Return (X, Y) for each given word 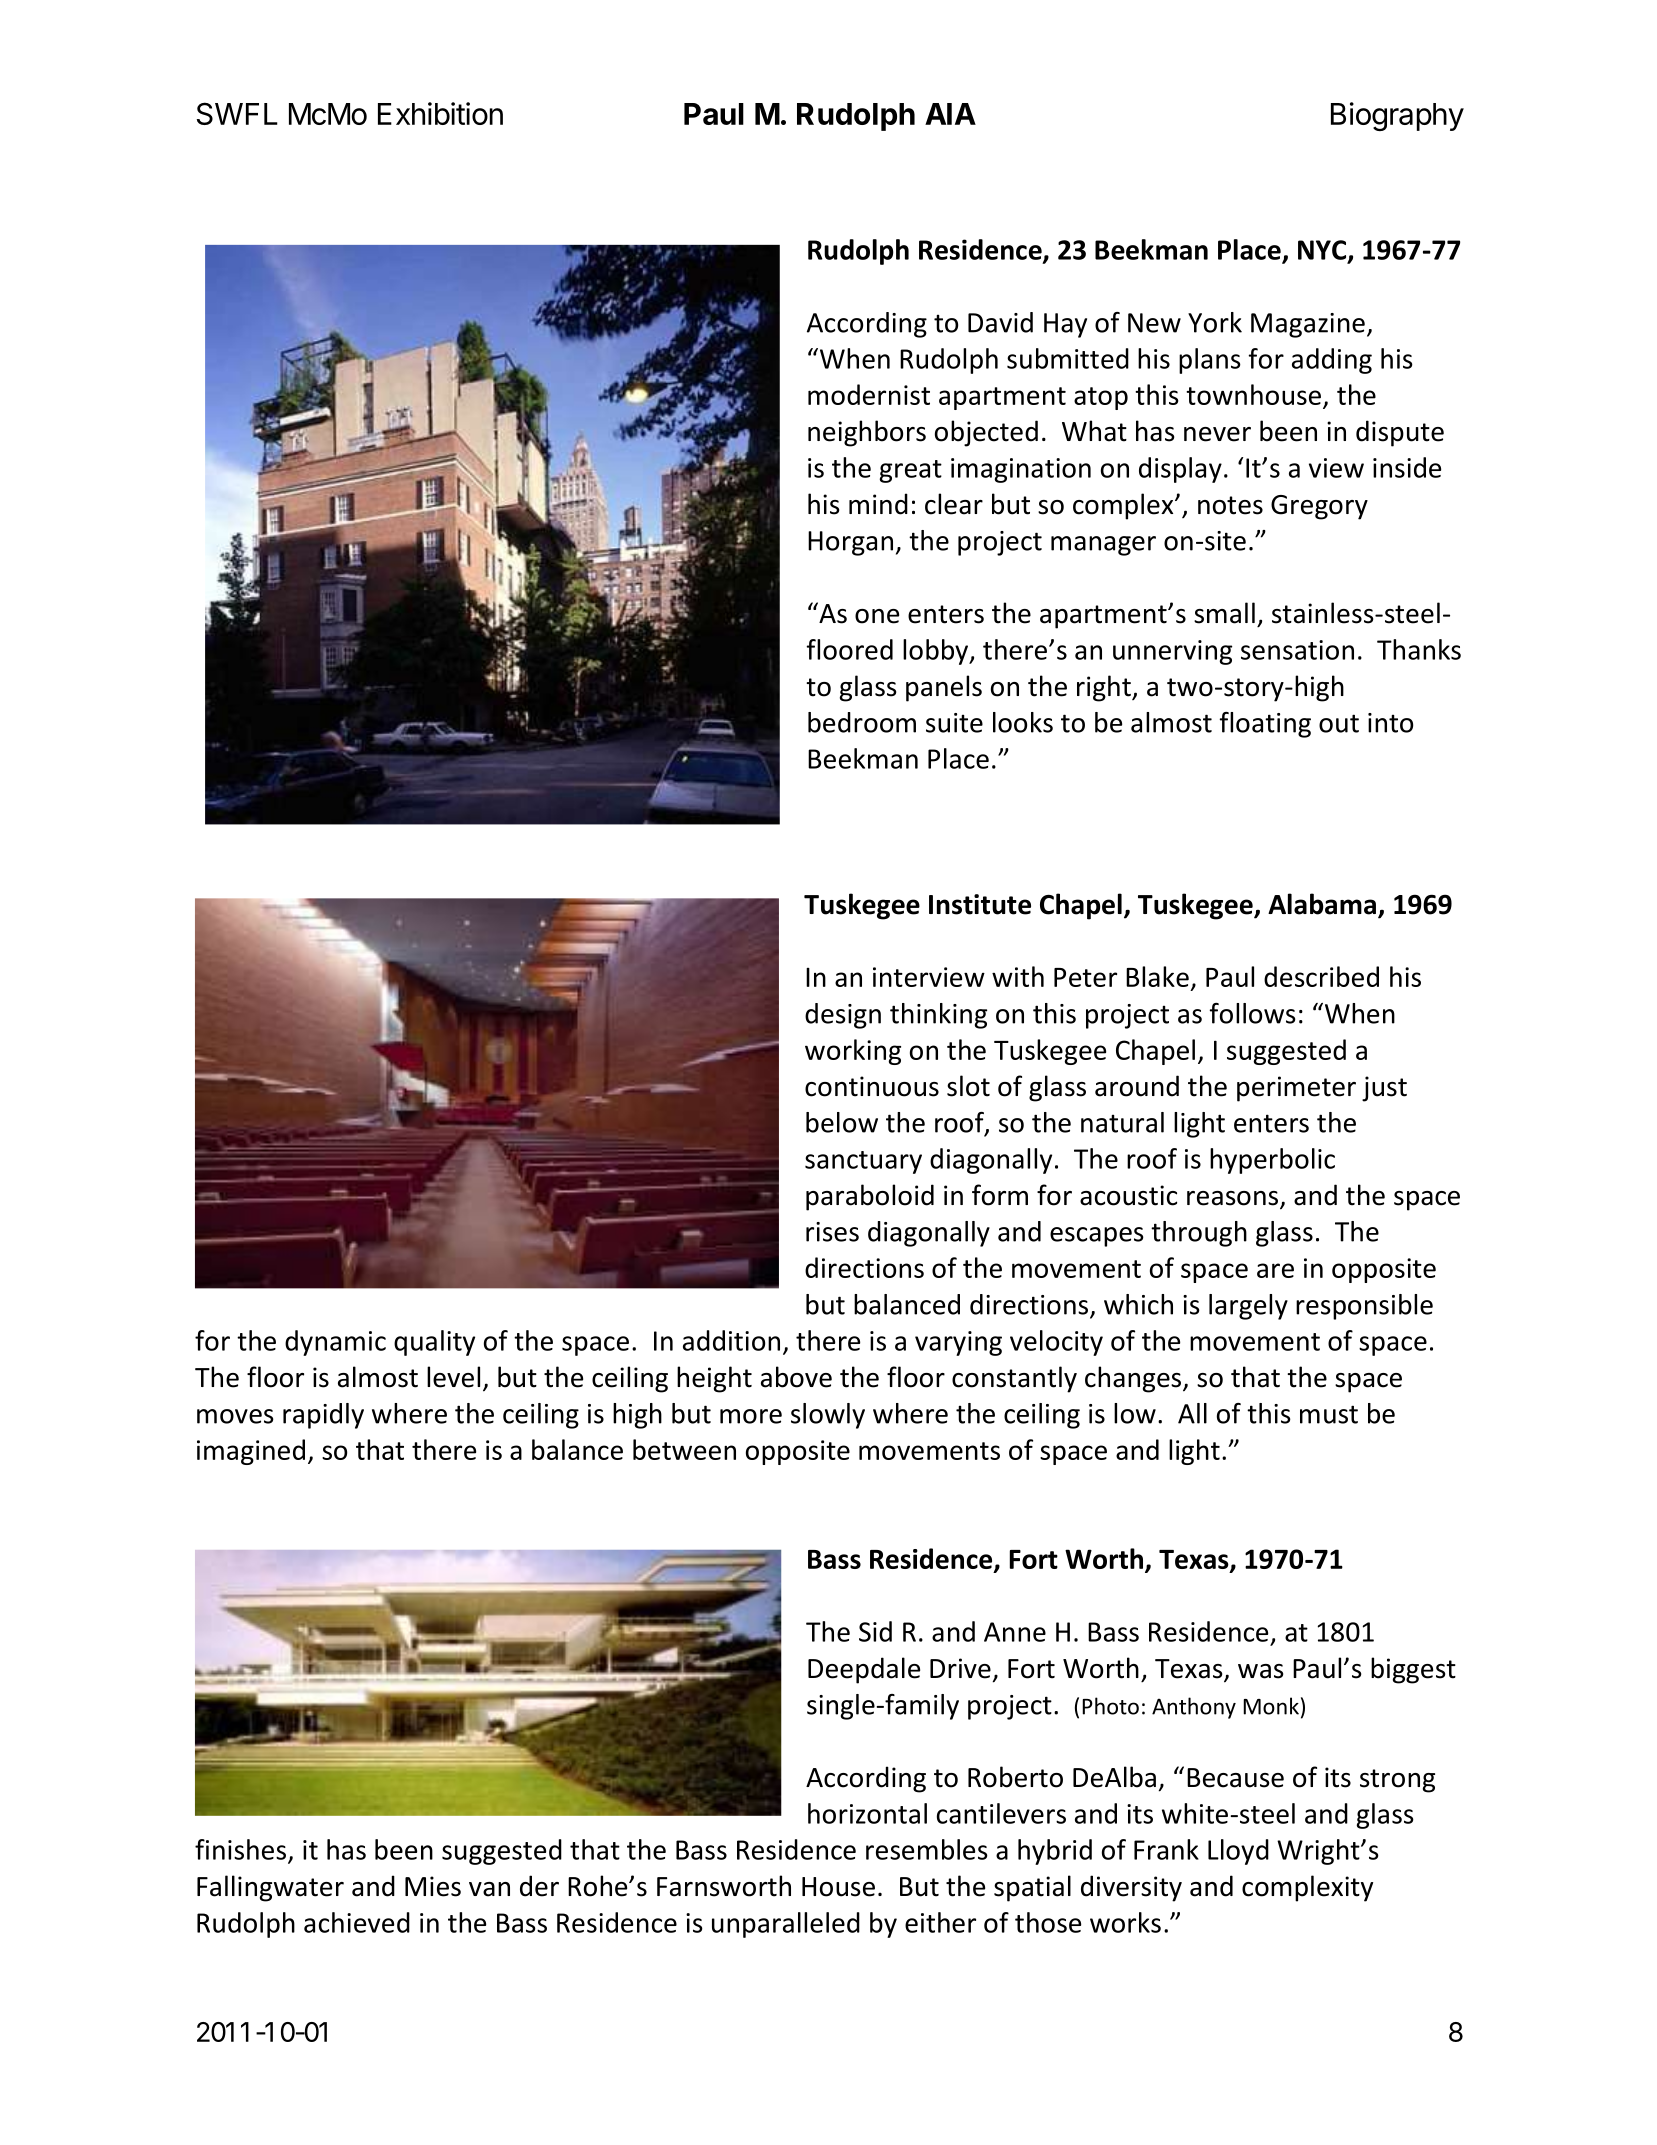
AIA (950, 114)
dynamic (335, 1343)
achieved (357, 1922)
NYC (1323, 251)
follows (1253, 1013)
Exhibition (440, 113)
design (843, 1016)
